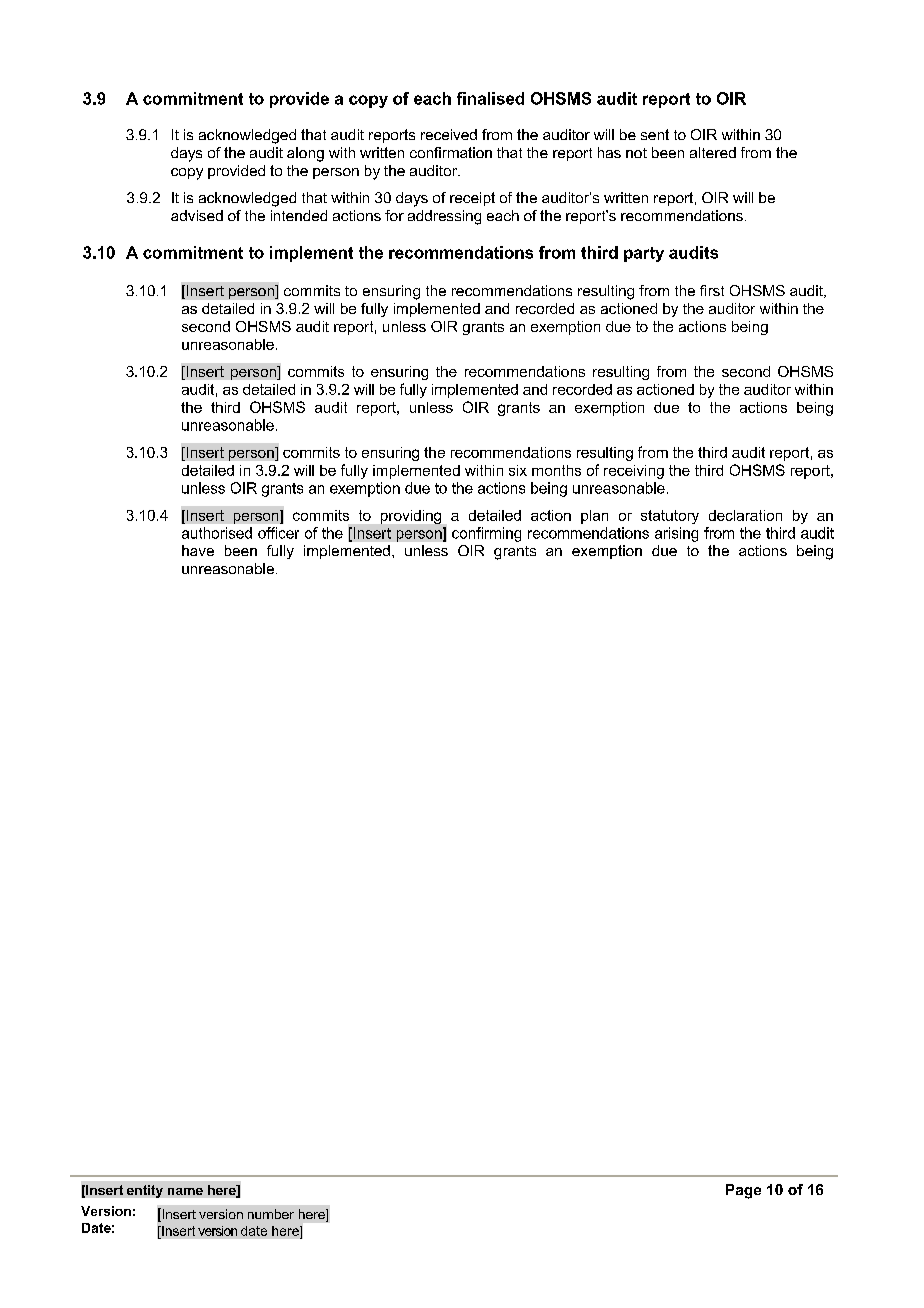 This screenshot has width=924, height=1308. What do you see at coordinates (449, 134) in the screenshot?
I see `received` at bounding box center [449, 134].
